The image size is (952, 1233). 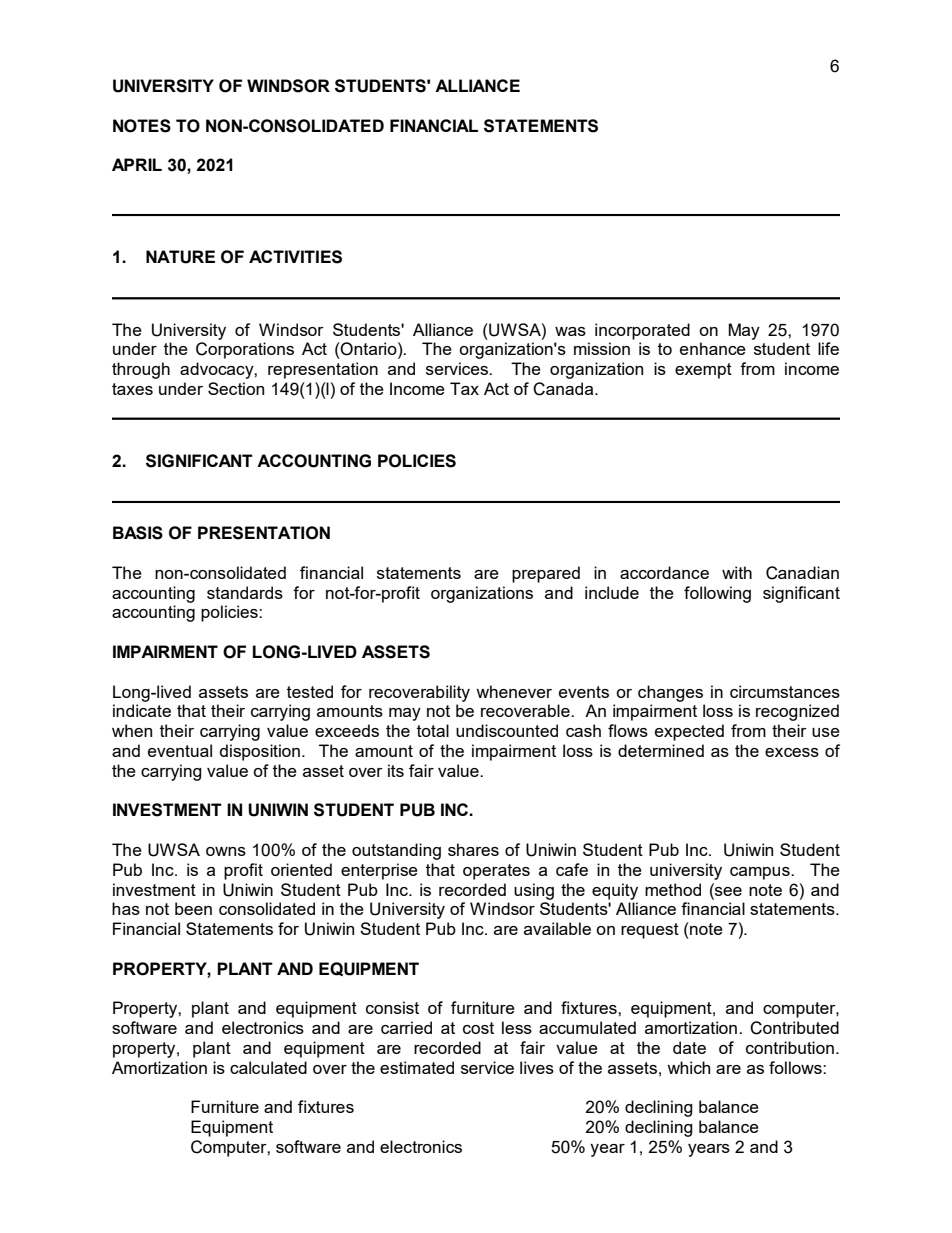 I want to click on ACTIVITIES, so click(x=295, y=257).
